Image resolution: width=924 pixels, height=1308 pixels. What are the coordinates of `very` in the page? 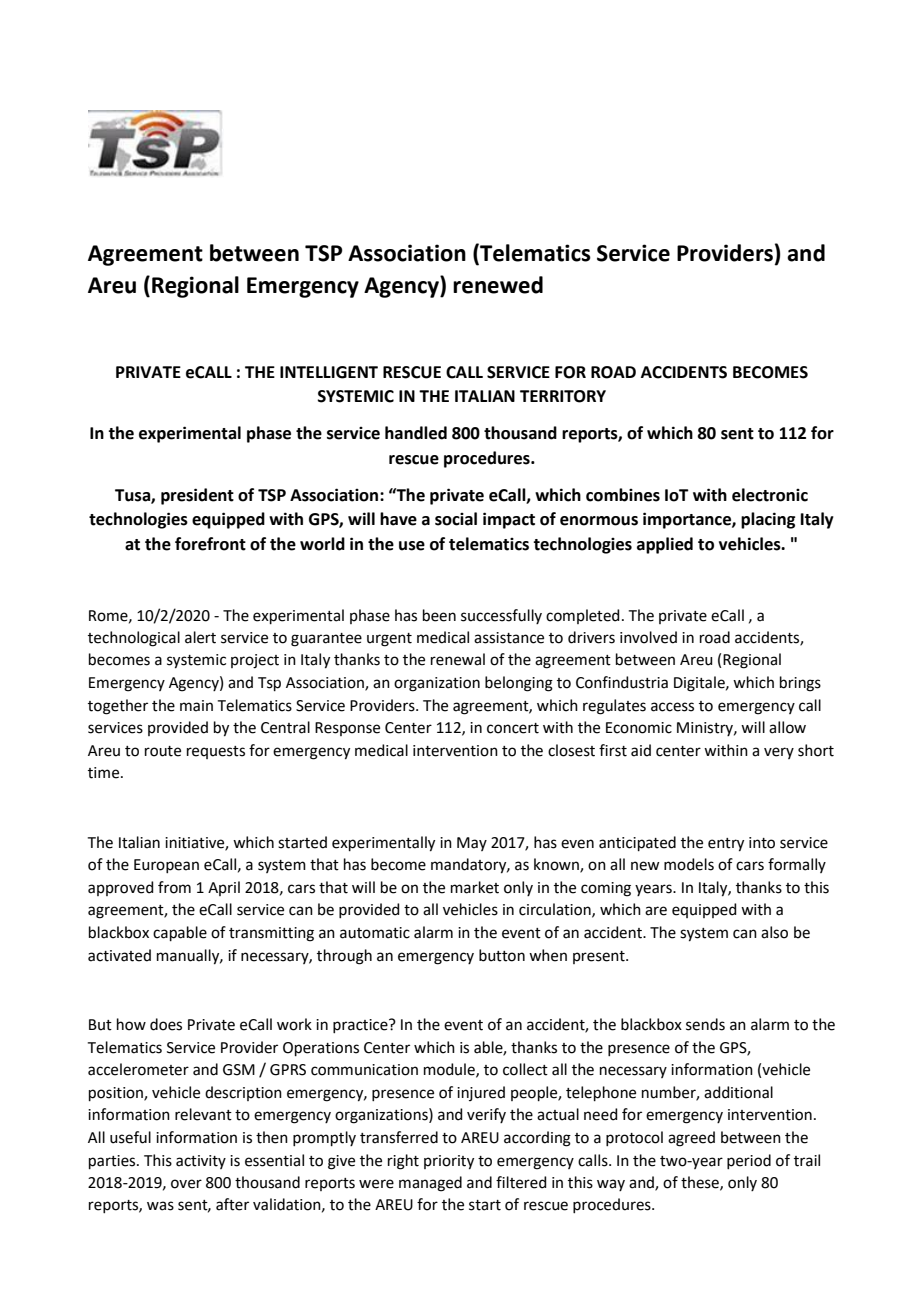 It's located at (779, 753).
